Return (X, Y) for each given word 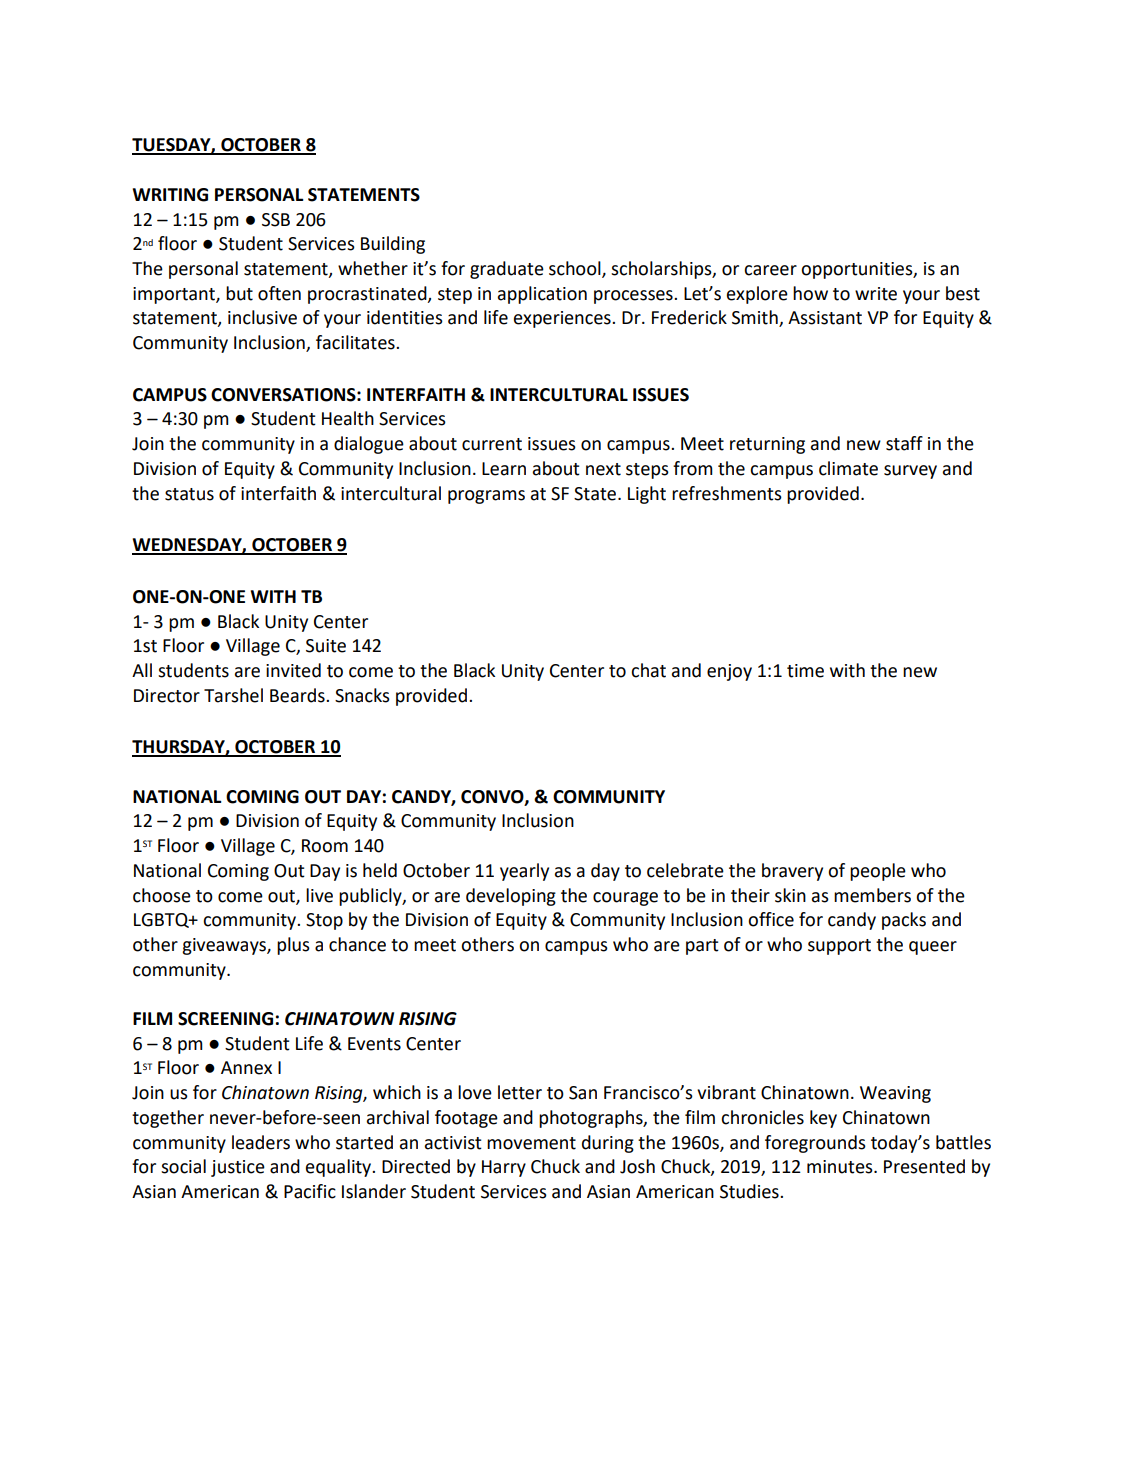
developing (511, 897)
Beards (298, 695)
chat (648, 670)
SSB (276, 220)
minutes (841, 1167)
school (576, 269)
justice (238, 1168)
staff (904, 443)
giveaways (225, 946)
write (876, 294)
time (805, 671)
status (189, 494)
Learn (504, 469)
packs (904, 921)
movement (531, 1143)
